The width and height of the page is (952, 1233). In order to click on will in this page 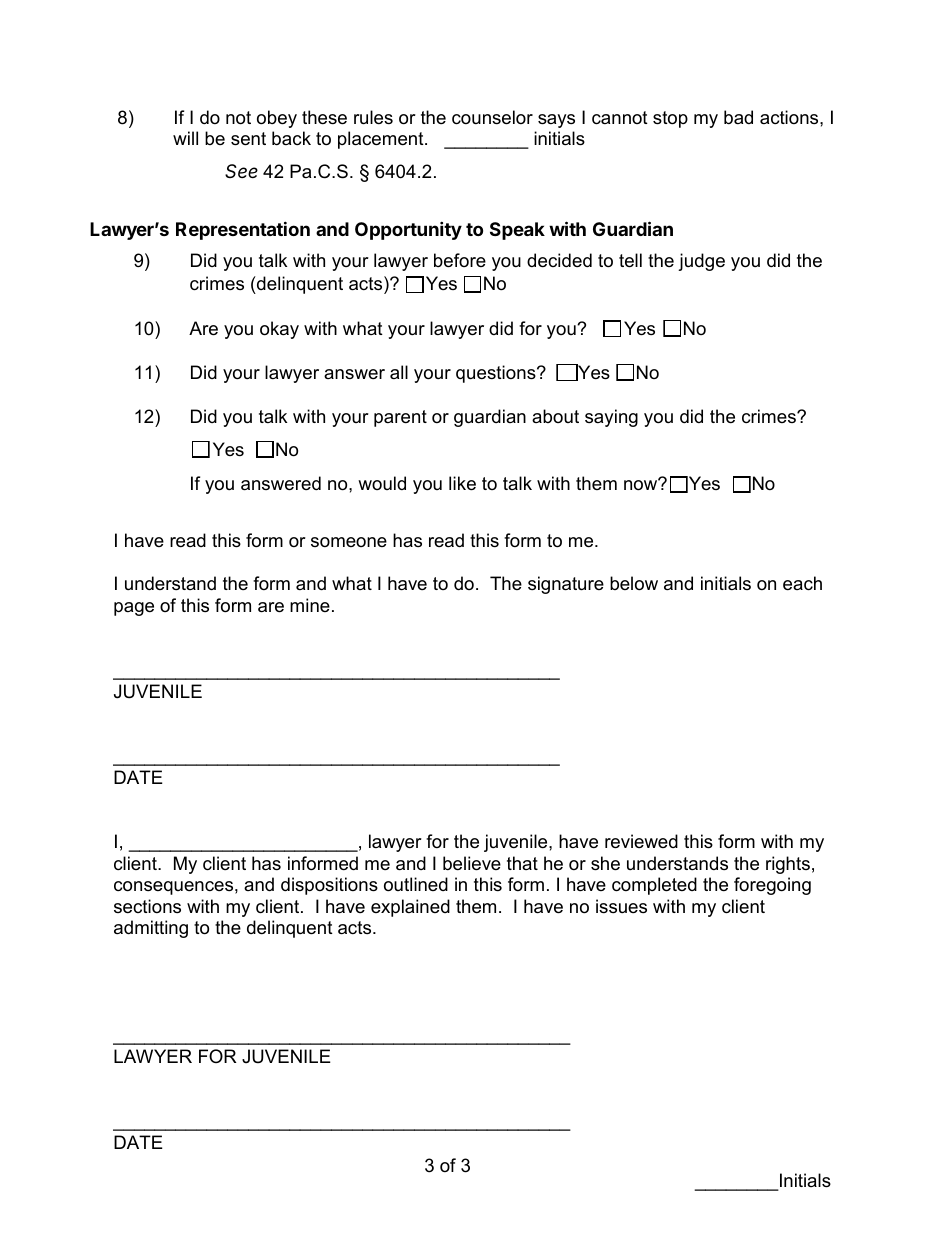, I will do `click(185, 138)`.
